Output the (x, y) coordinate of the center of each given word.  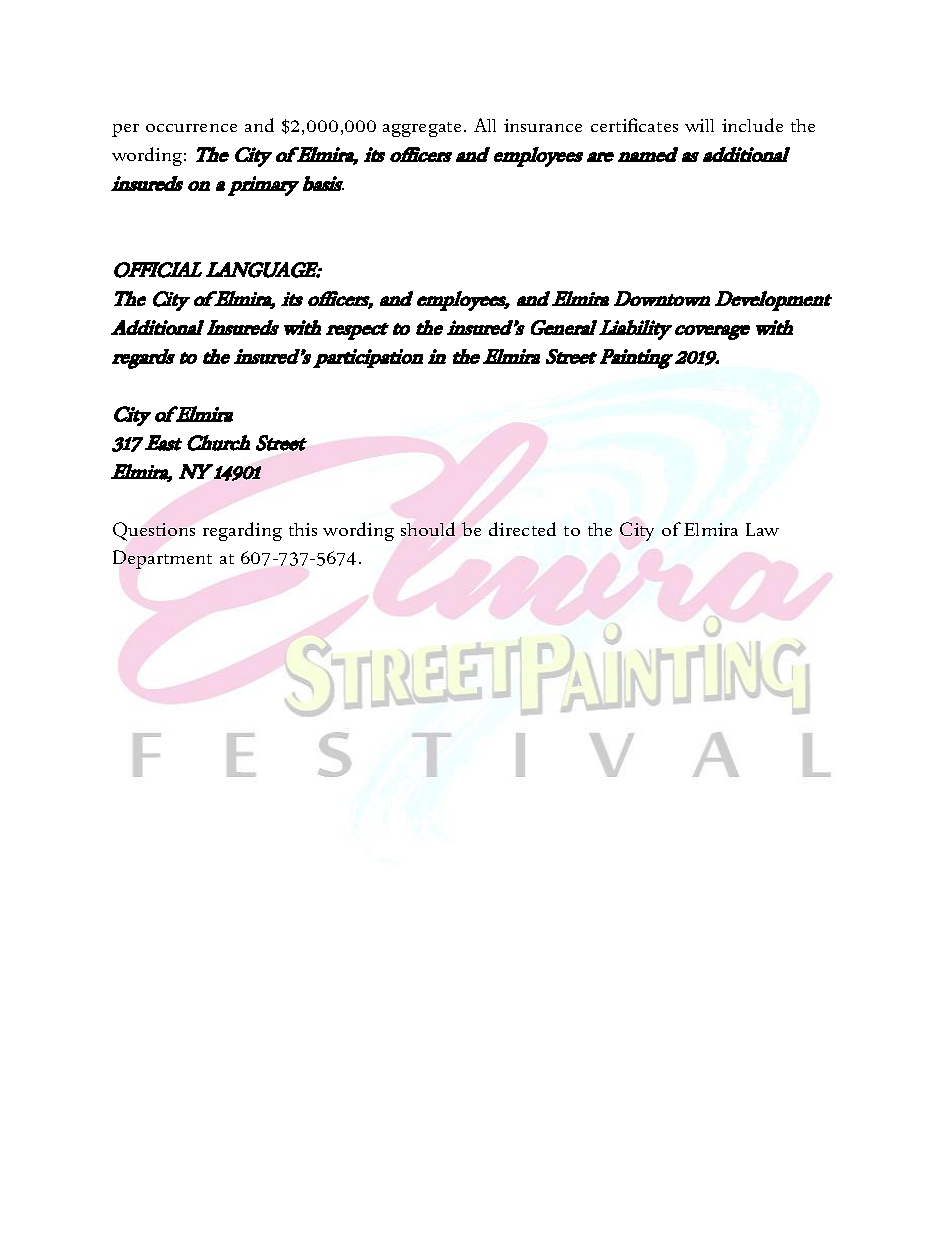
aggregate (422, 129)
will (699, 125)
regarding (242, 531)
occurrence (191, 128)
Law (762, 529)
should (428, 529)
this (303, 529)
